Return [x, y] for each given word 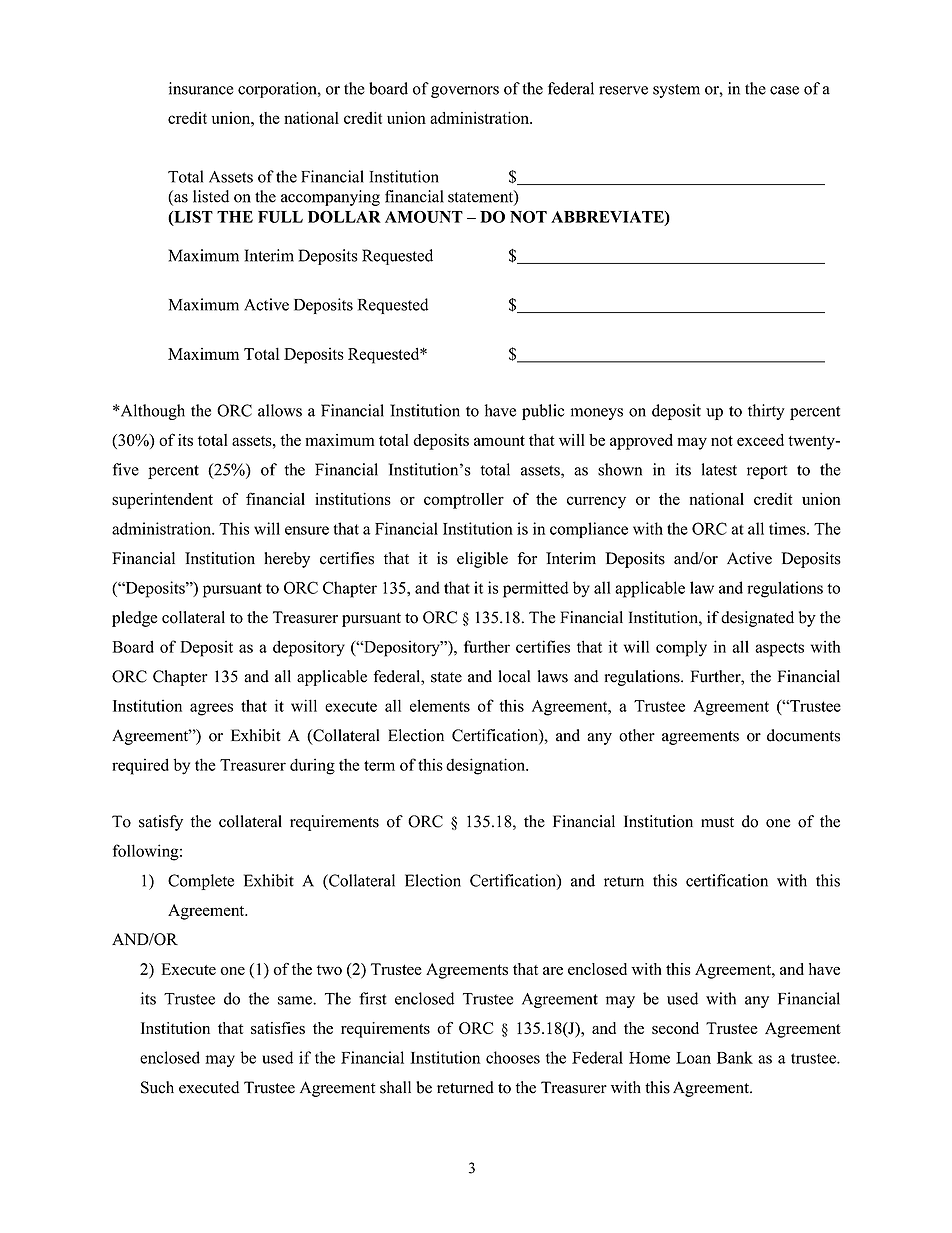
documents [803, 735]
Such [157, 1087]
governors [465, 92]
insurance [201, 88]
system [676, 91]
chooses [513, 1057]
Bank [735, 1057]
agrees [211, 709]
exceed [760, 440]
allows [280, 410]
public [543, 412]
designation [487, 766]
